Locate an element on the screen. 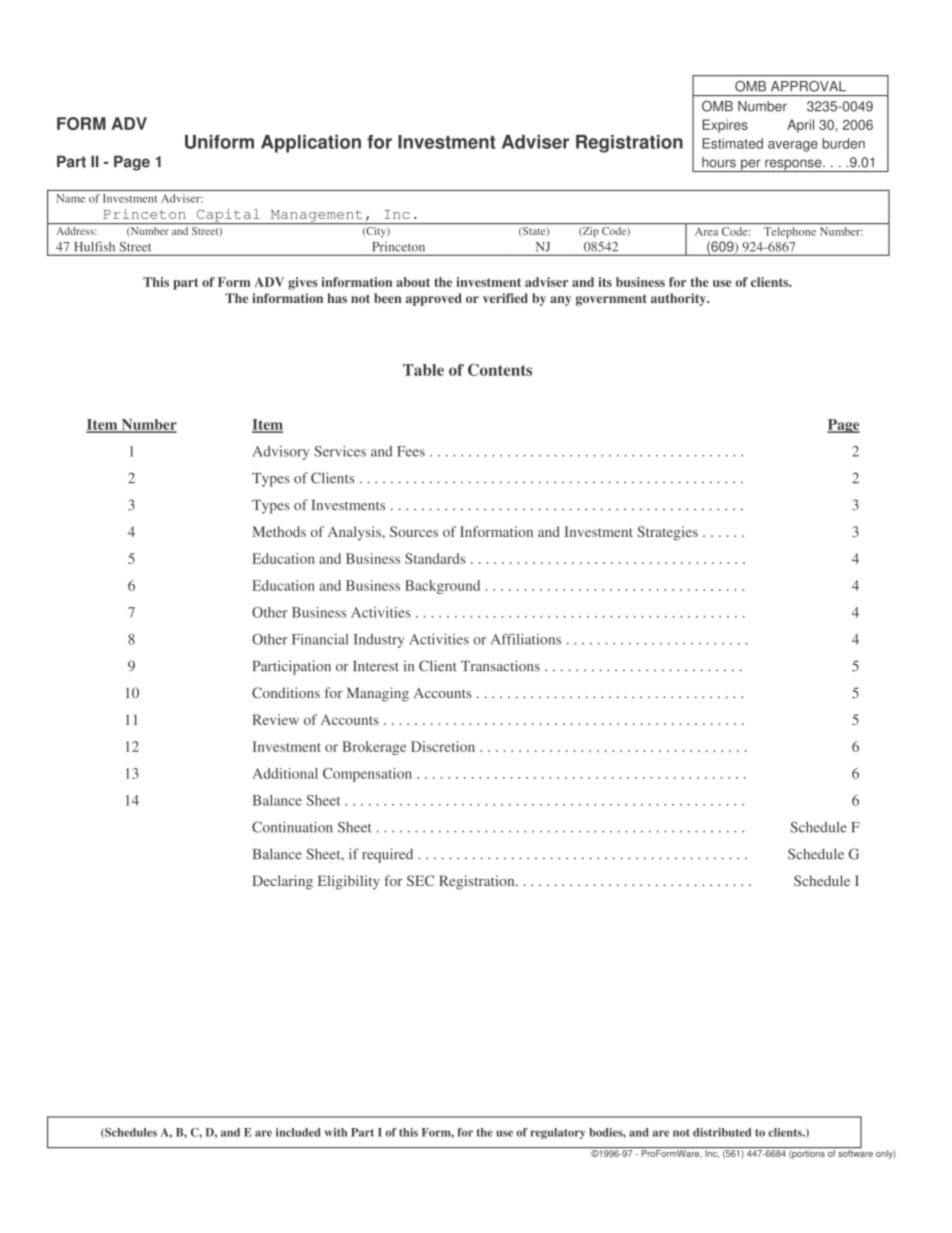 This screenshot has height=1233, width=952. approved is located at coordinates (434, 299).
